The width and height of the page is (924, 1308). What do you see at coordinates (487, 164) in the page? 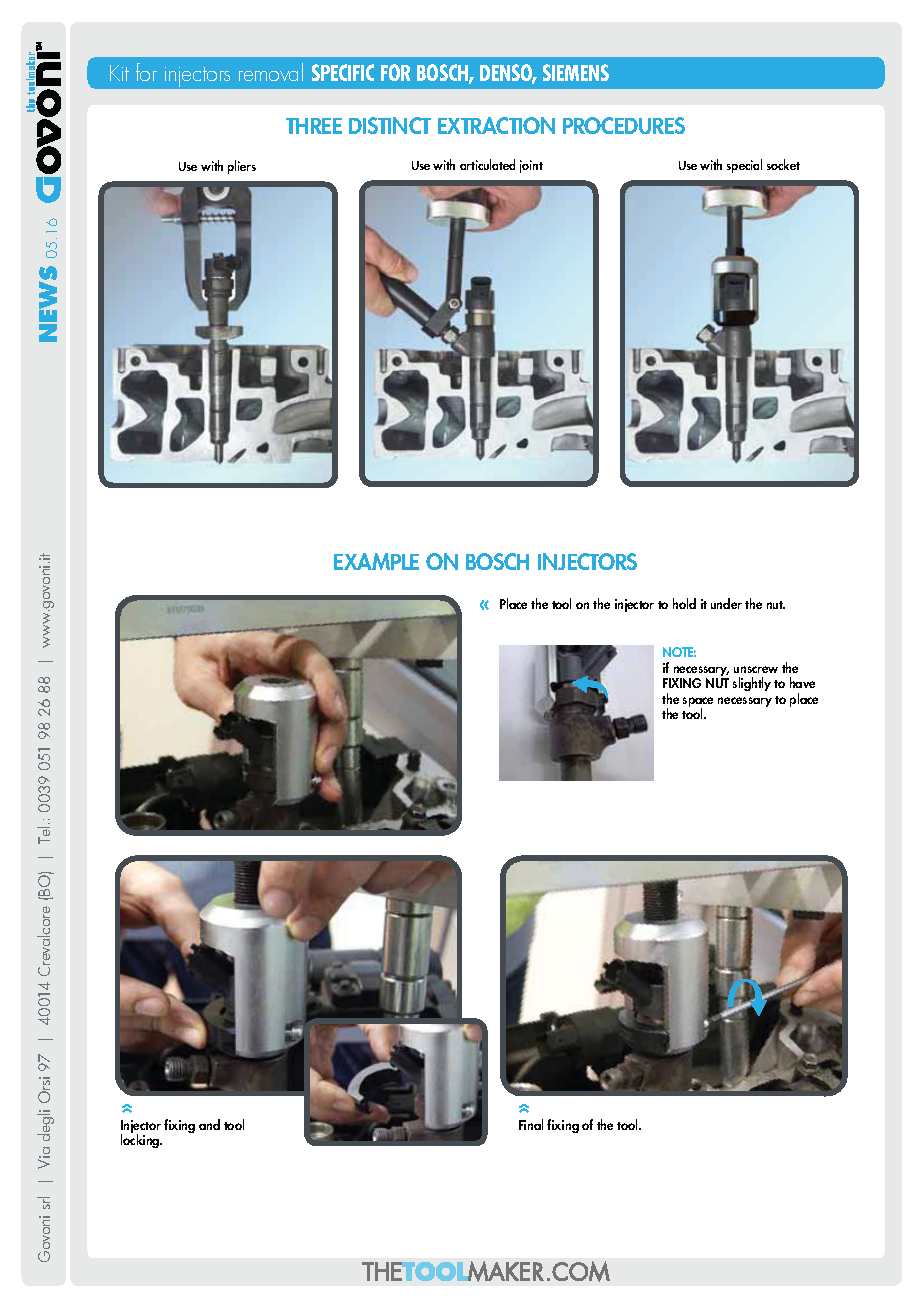
I see `articulated` at bounding box center [487, 164].
